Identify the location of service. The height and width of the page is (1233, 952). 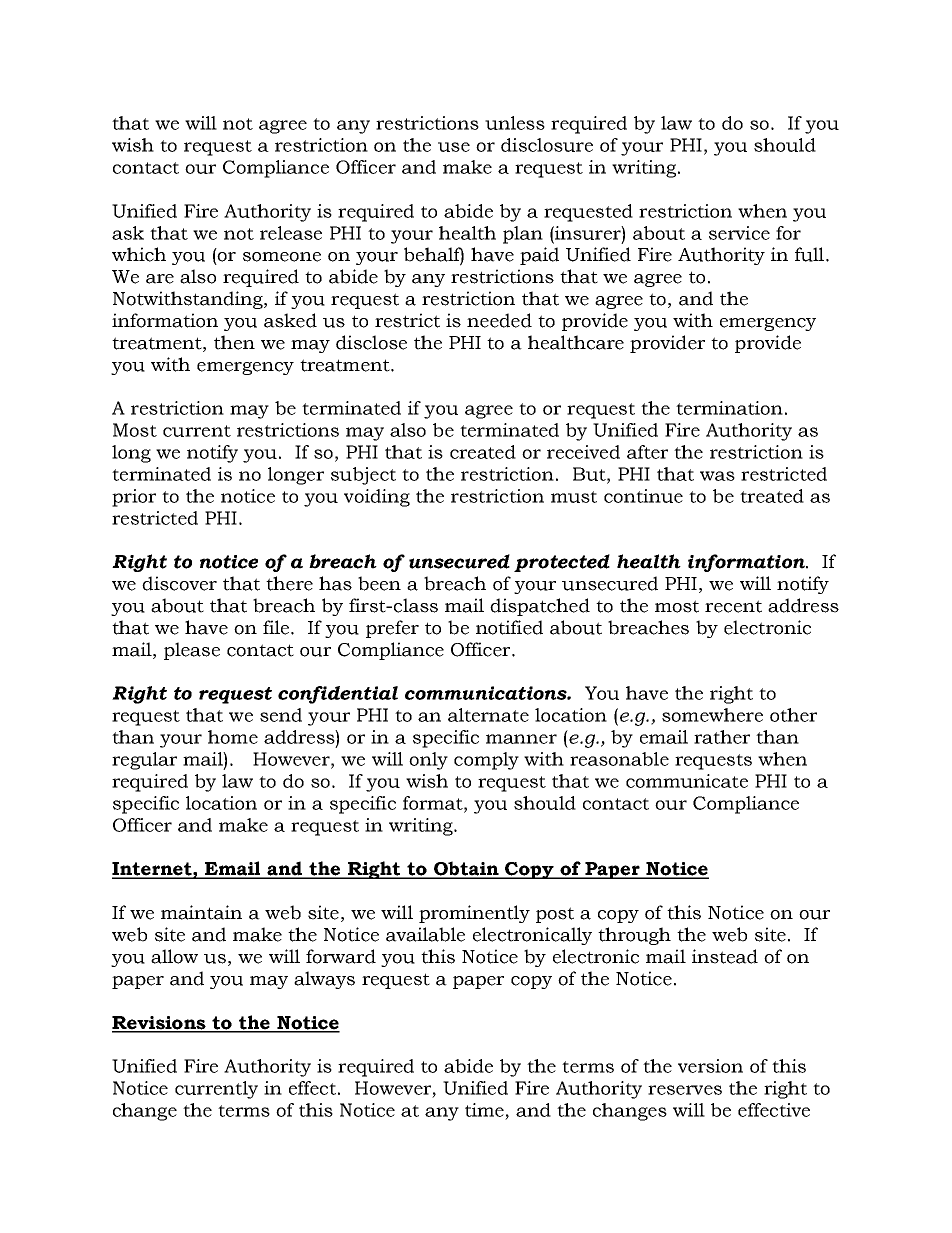
(739, 233).
